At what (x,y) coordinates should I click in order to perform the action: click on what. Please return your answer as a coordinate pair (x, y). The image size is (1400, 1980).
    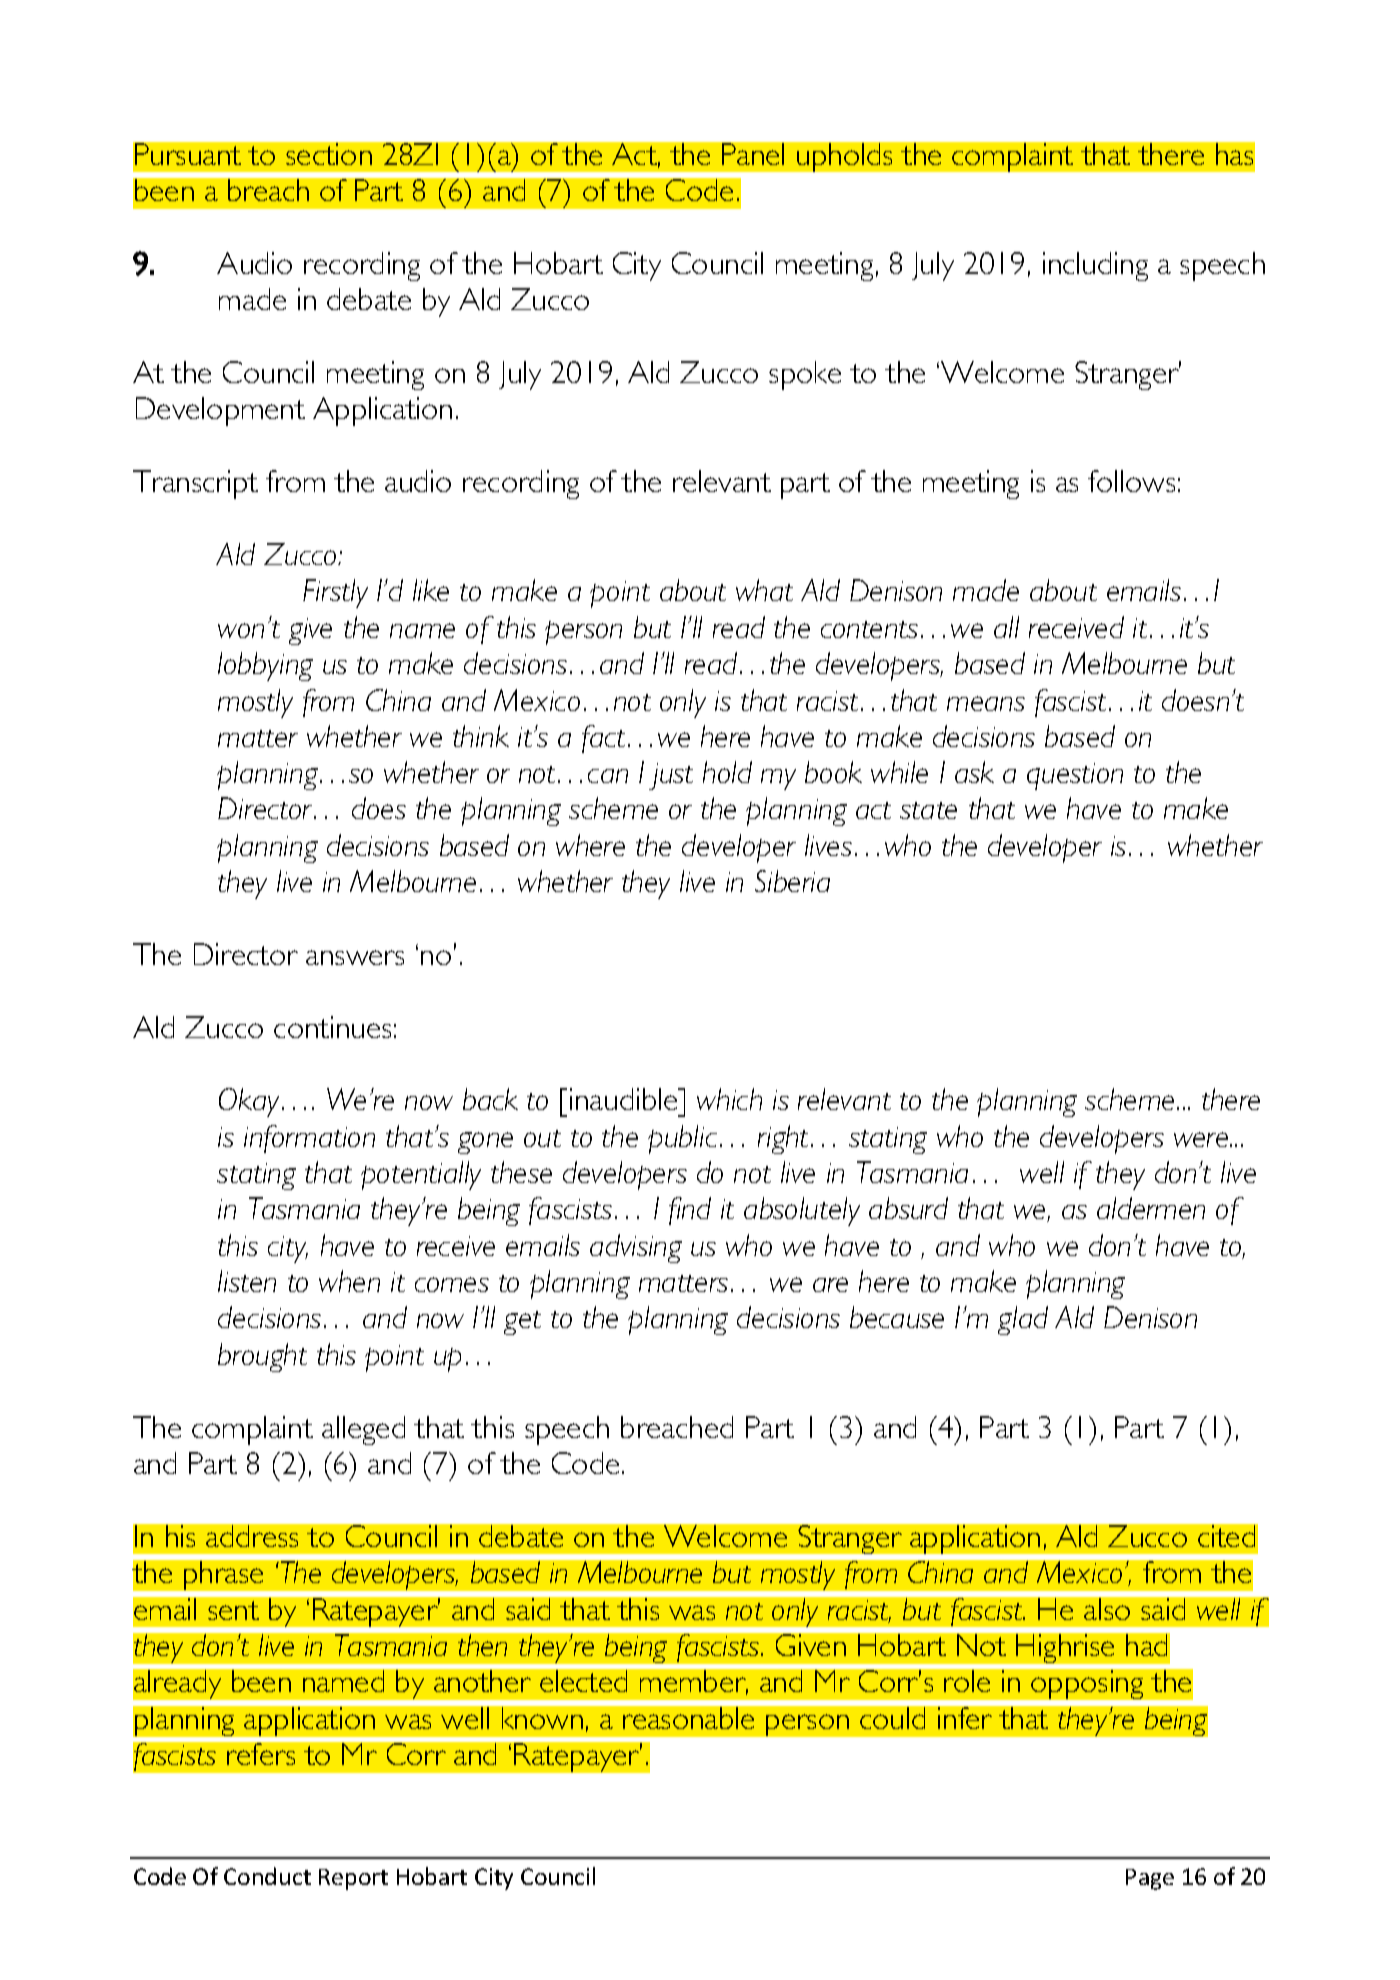
    Looking at the image, I should click on (764, 590).
